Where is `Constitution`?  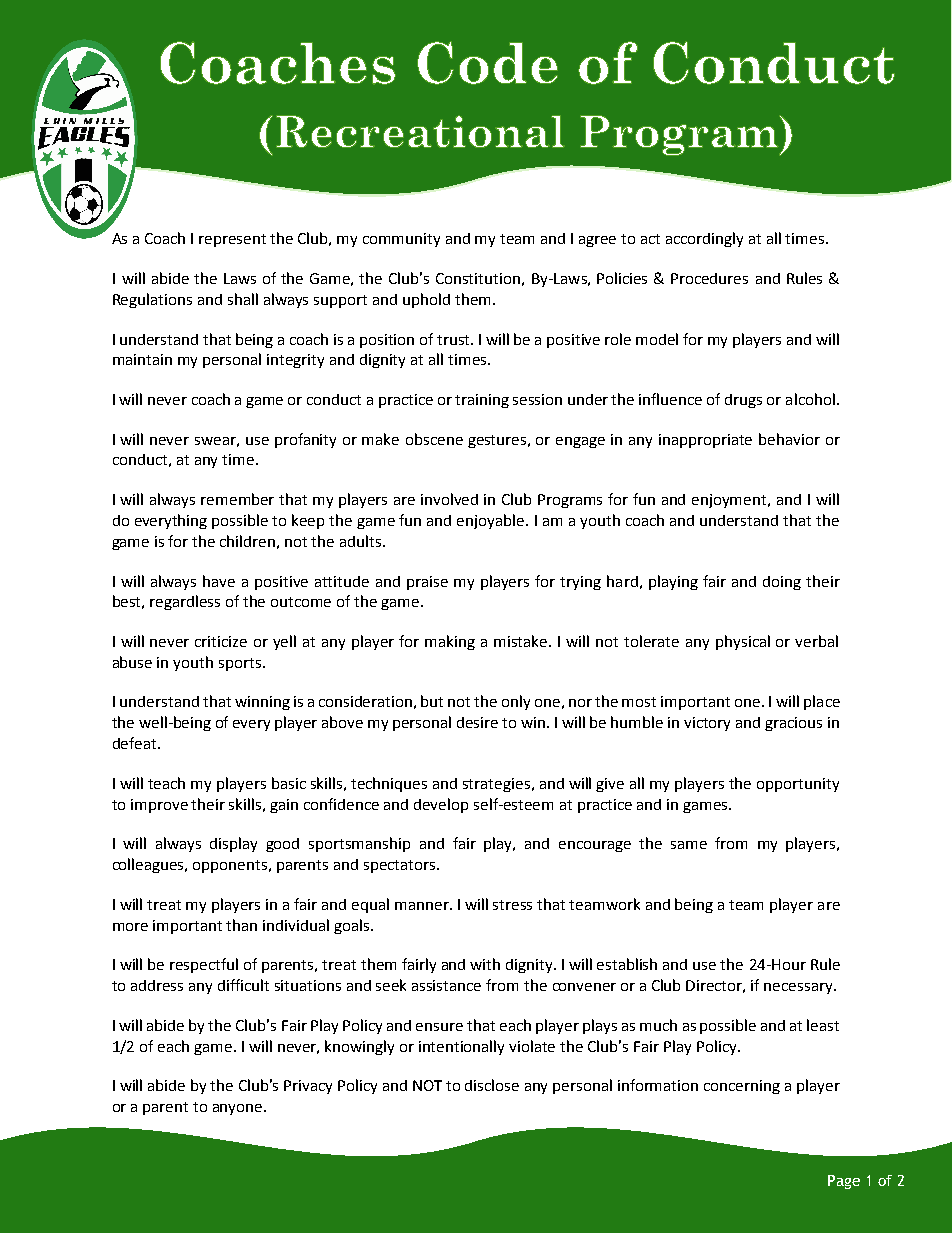 Constitution is located at coordinates (478, 278).
